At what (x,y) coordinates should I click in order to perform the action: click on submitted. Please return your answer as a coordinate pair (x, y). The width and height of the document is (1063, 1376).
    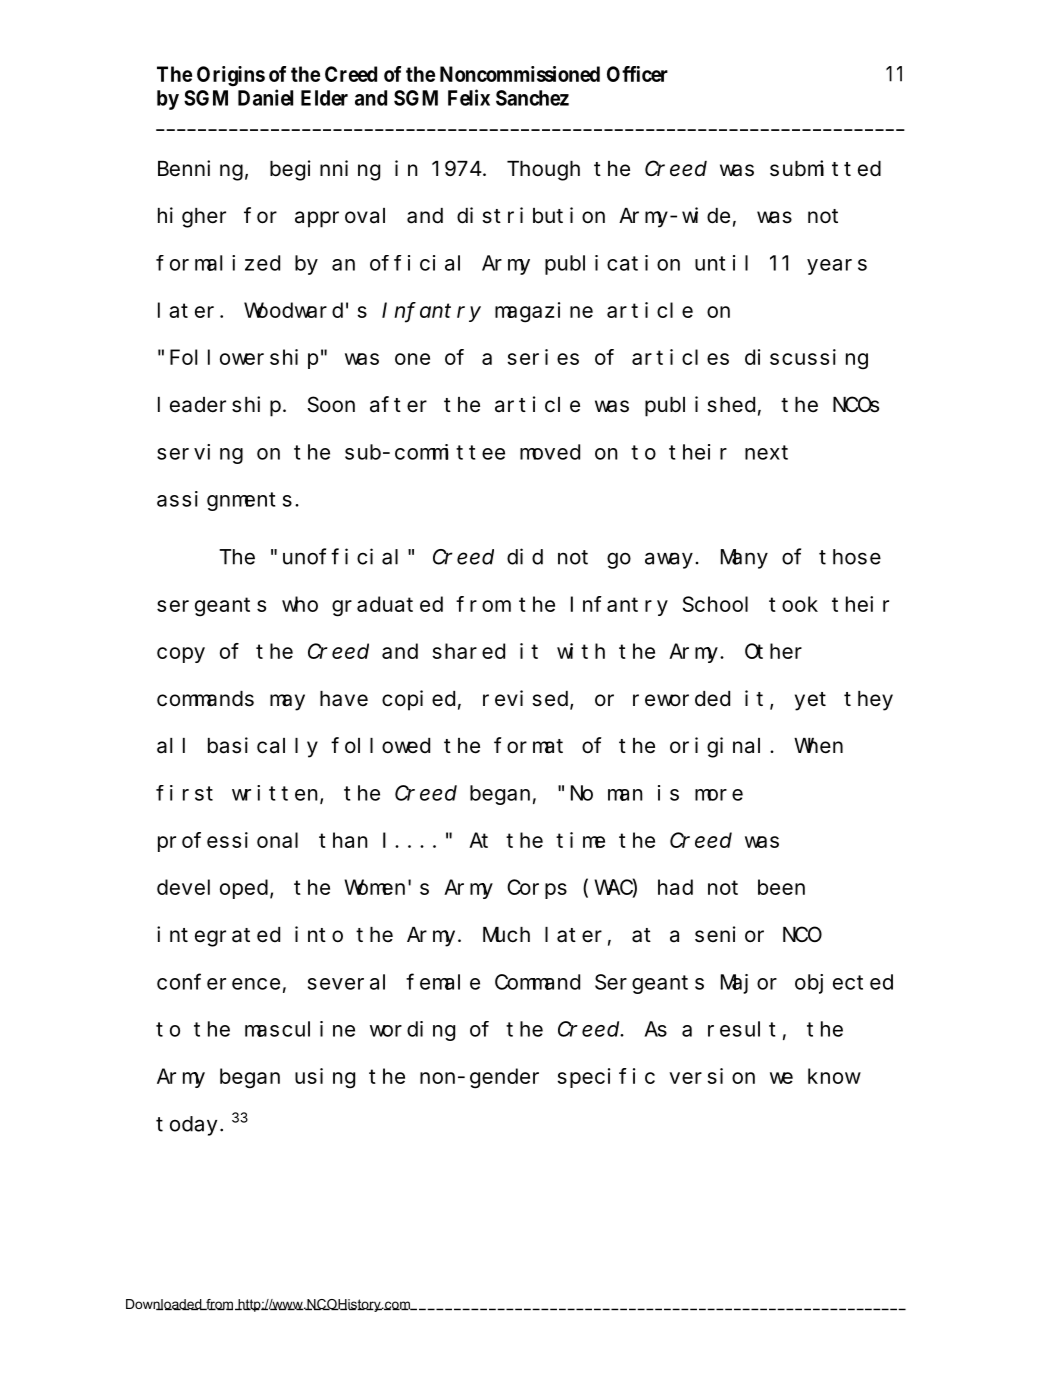
    Looking at the image, I should click on (825, 168).
